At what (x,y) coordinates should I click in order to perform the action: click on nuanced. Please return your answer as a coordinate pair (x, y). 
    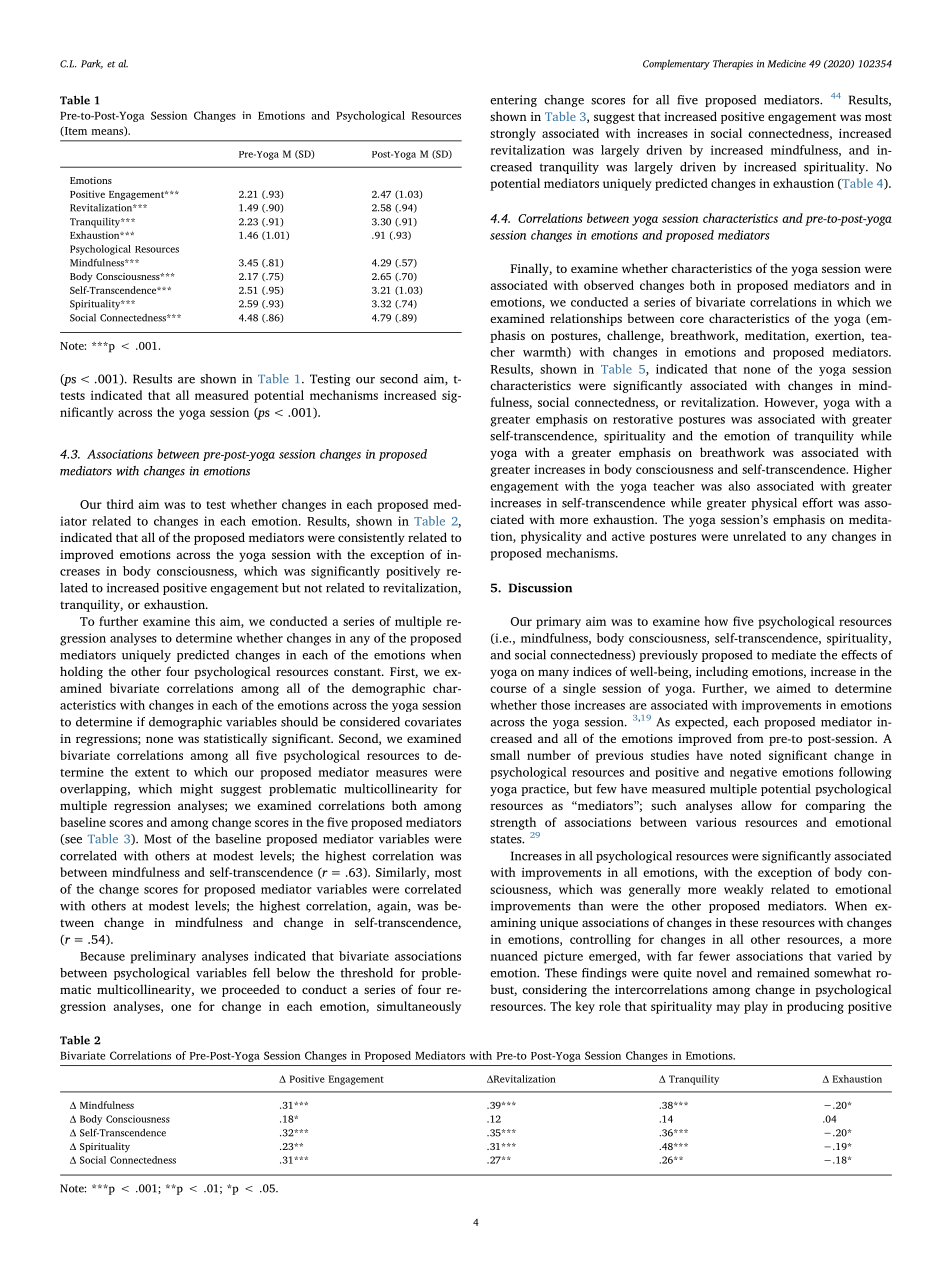
    Looking at the image, I should click on (514, 956).
